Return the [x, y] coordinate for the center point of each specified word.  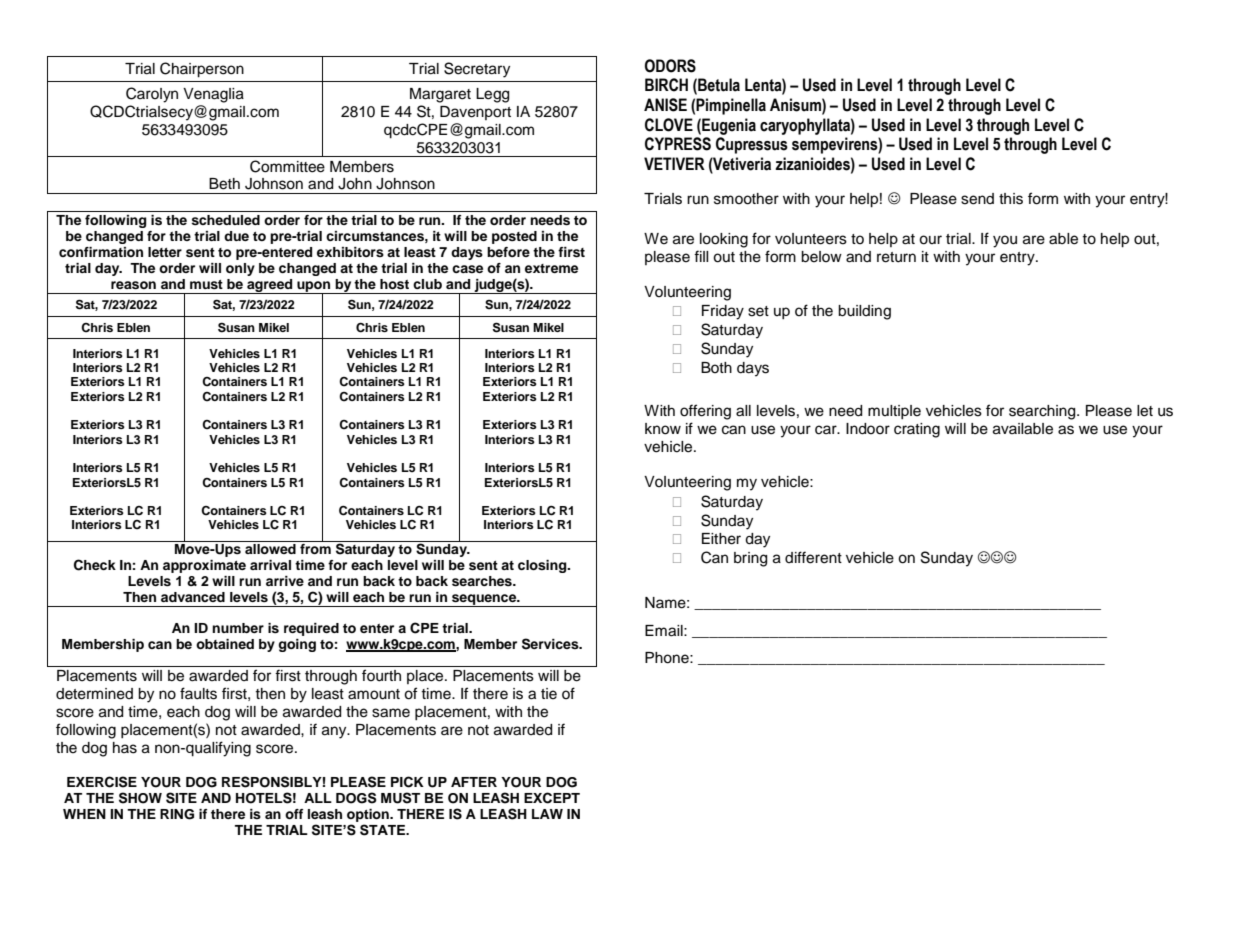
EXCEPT [552, 798]
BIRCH [666, 85]
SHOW [140, 798]
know [663, 429]
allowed [270, 549]
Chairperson [202, 70]
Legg [492, 95]
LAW [547, 814]
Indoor [868, 429]
